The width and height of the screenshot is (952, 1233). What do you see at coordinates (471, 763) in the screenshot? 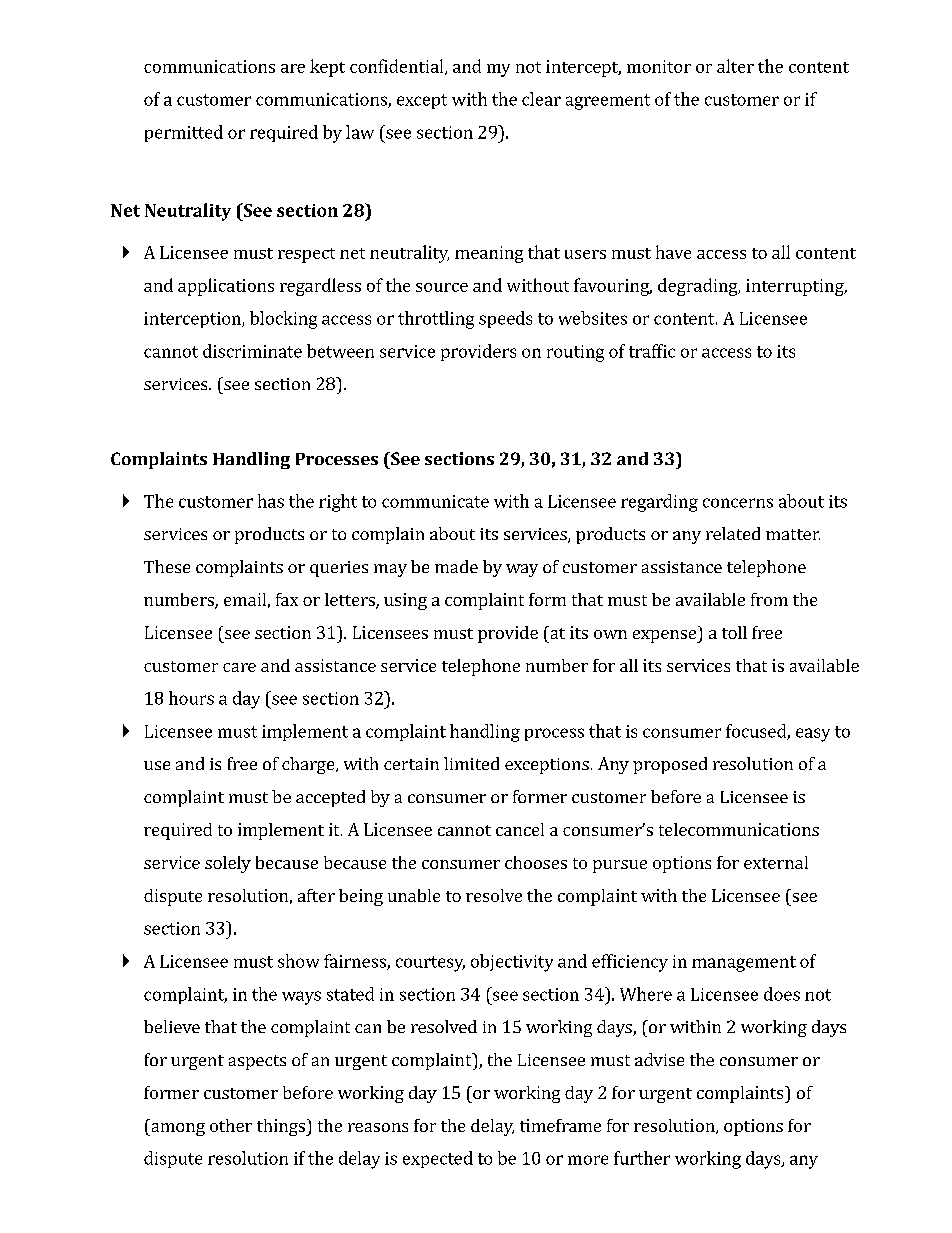
I see `limited` at bounding box center [471, 763].
